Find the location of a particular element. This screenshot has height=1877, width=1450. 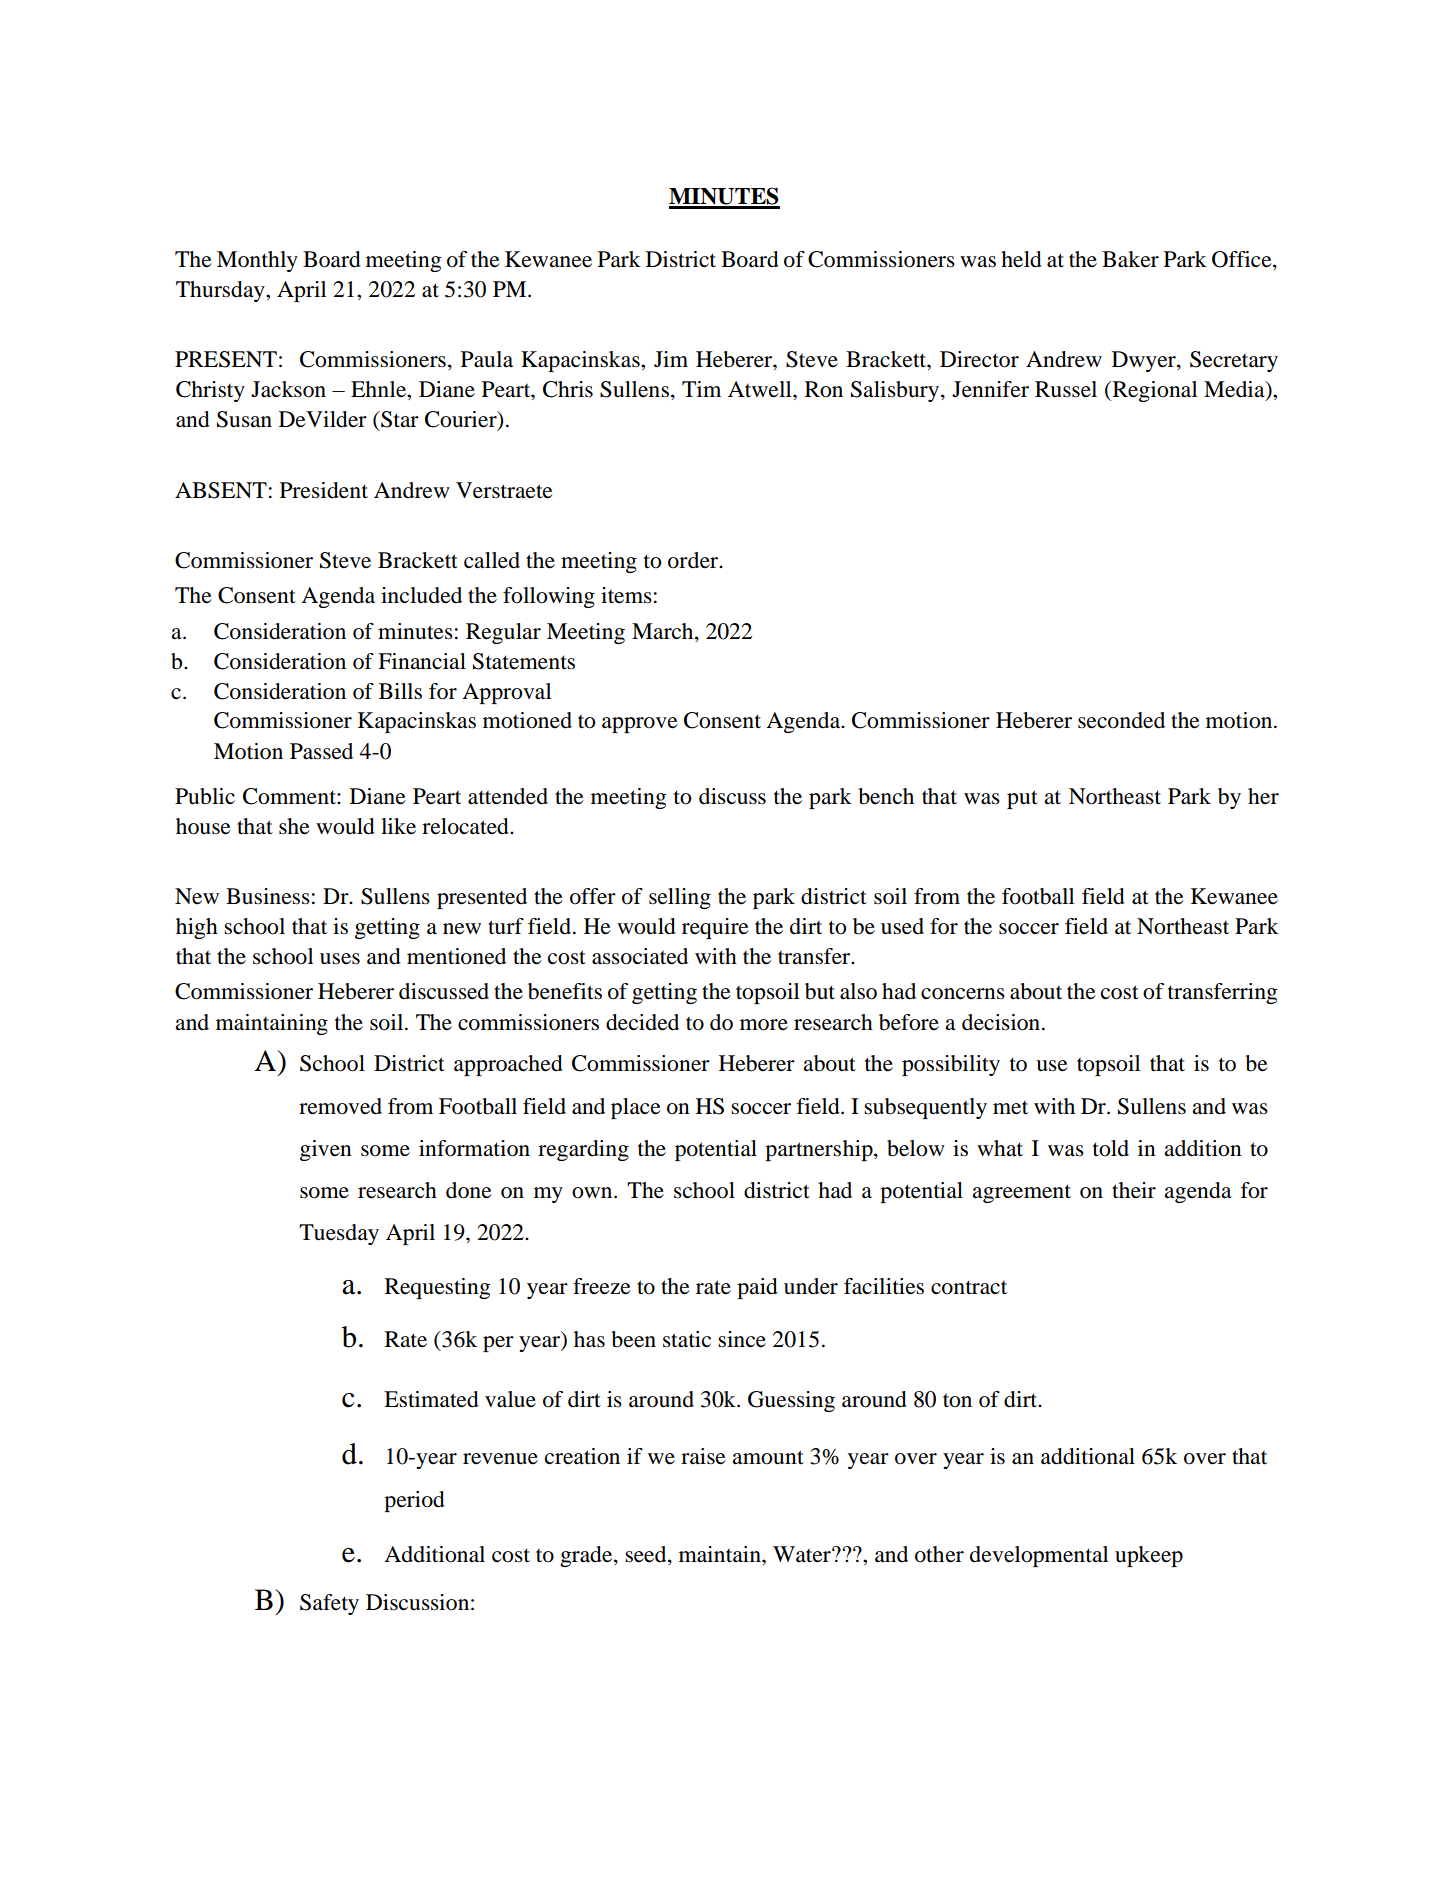

Baker is located at coordinates (1130, 259).
